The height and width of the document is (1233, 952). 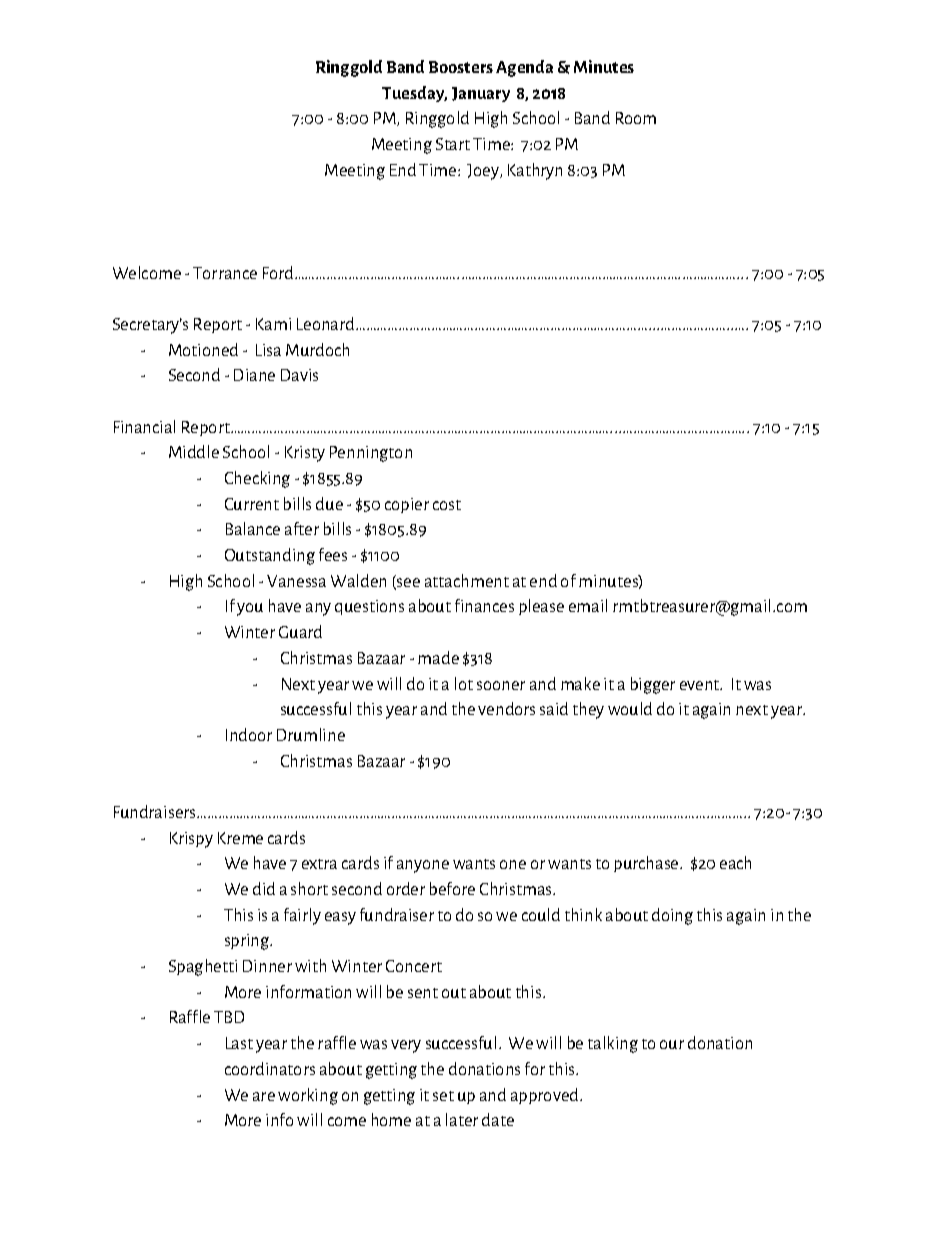 I want to click on later, so click(x=462, y=1119).
